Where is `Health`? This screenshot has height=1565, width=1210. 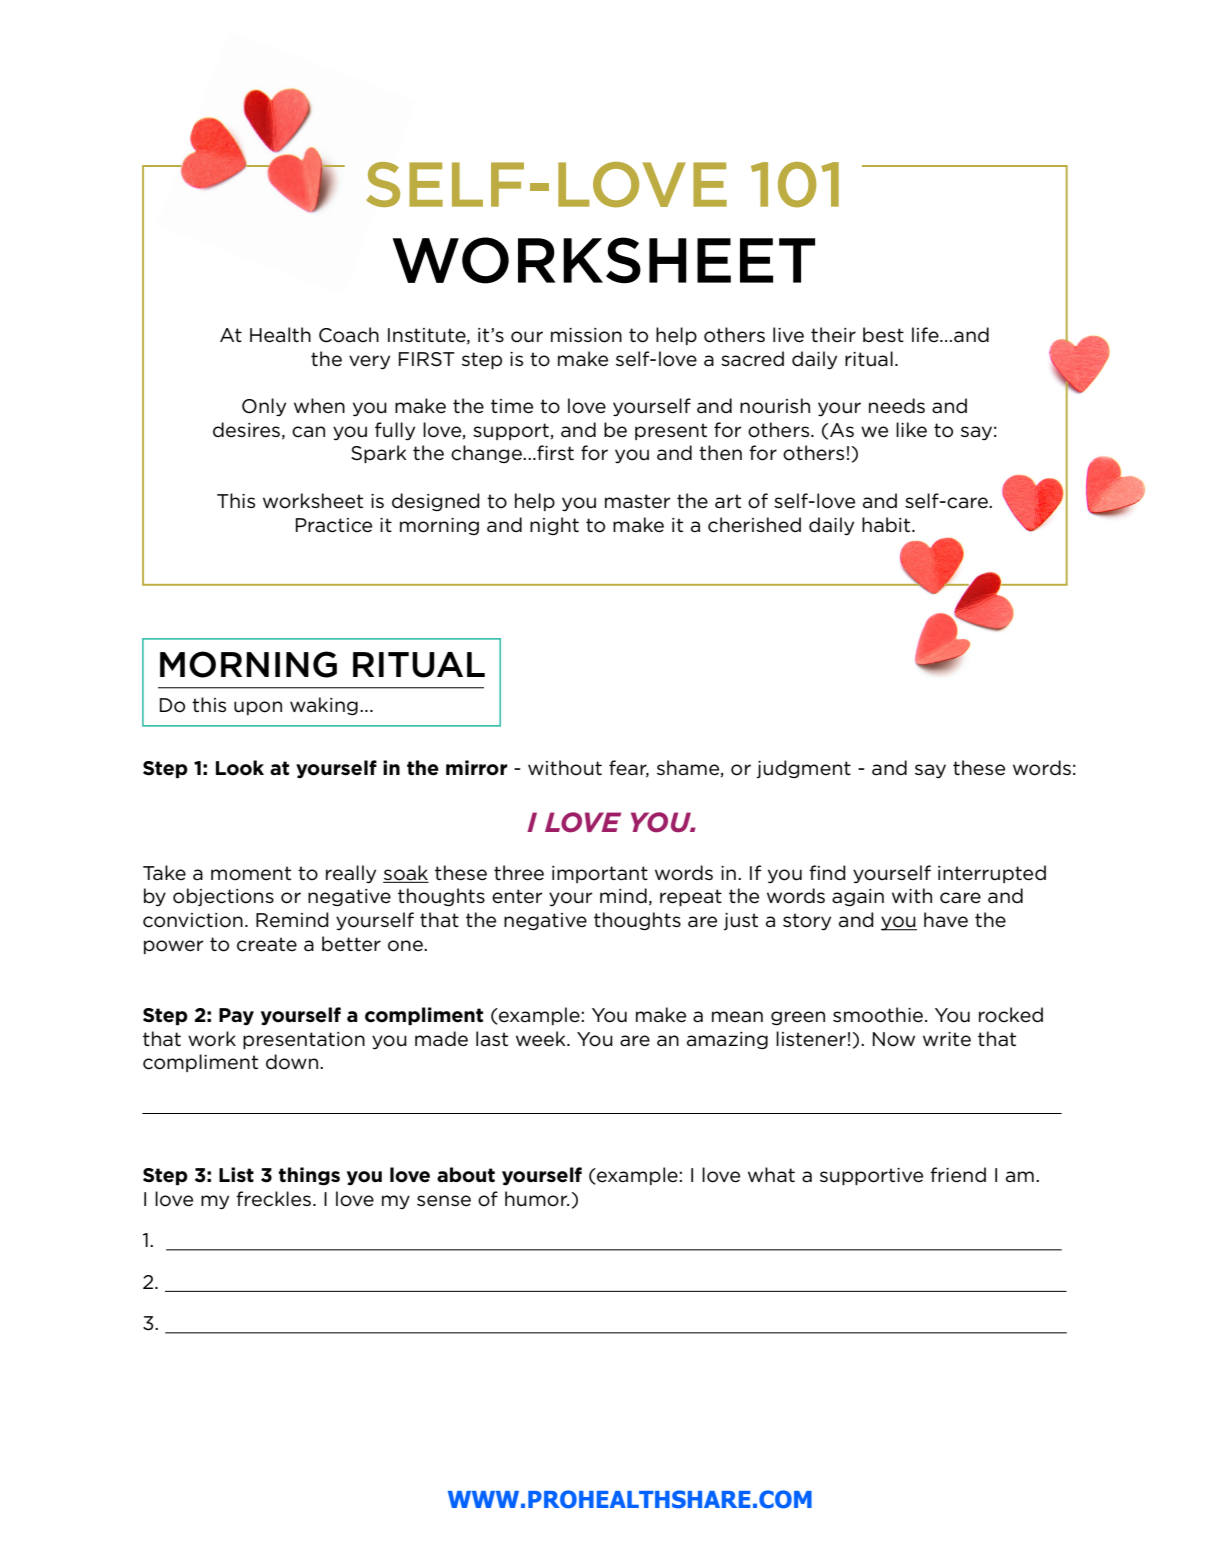 Health is located at coordinates (280, 335).
